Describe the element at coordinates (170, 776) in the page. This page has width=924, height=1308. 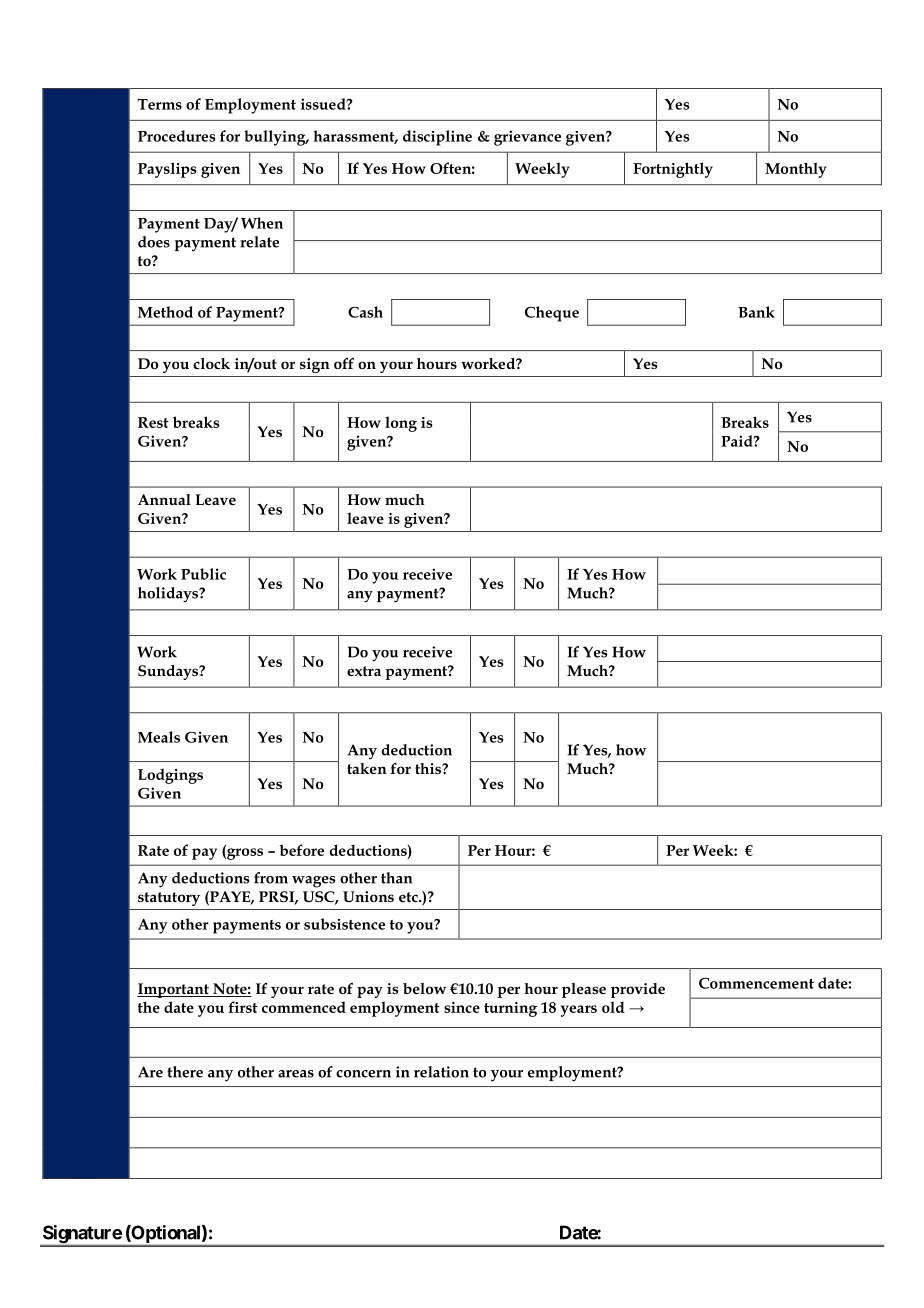
I see `Lodgings` at that location.
